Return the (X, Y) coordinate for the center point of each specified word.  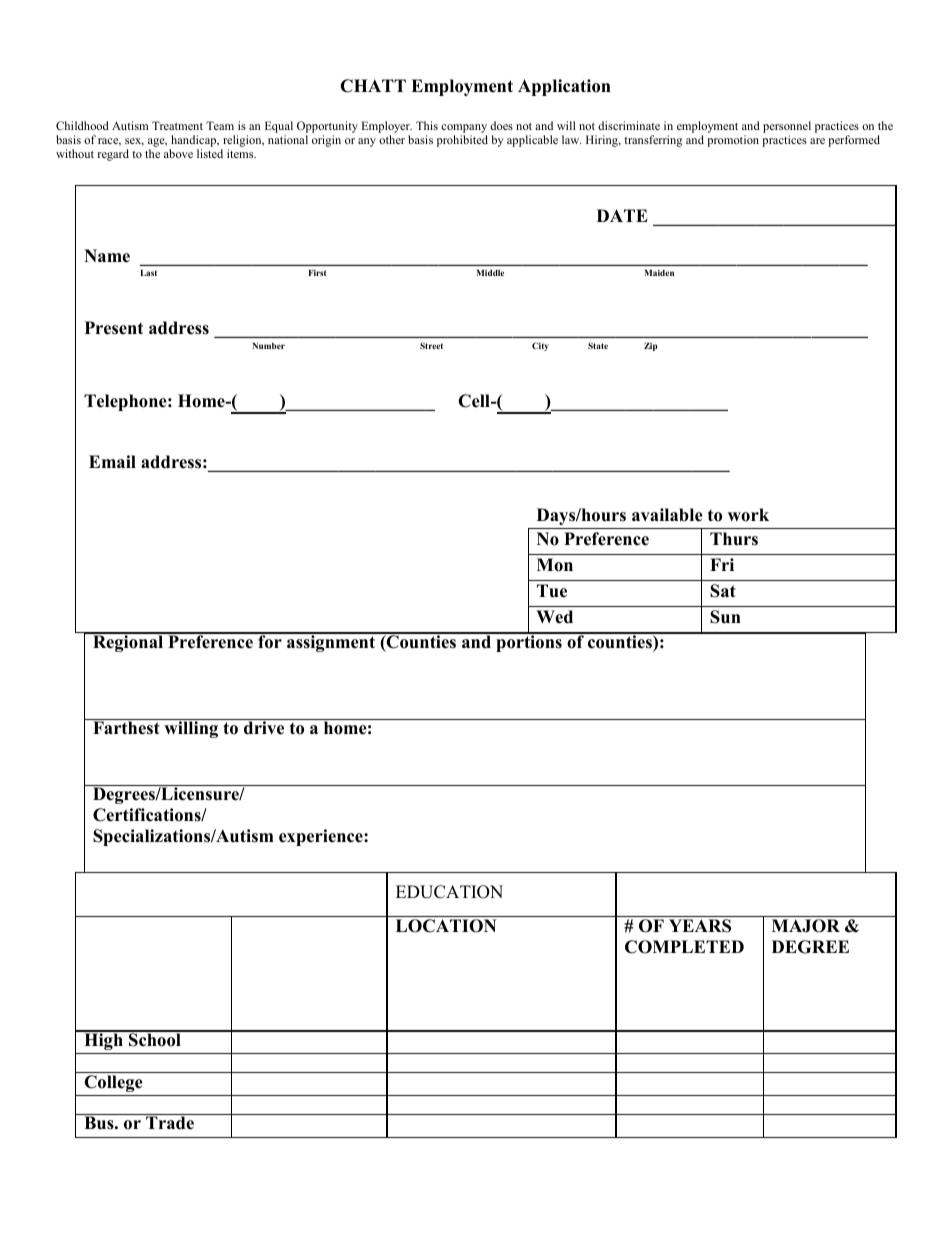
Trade (170, 1123)
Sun (725, 617)
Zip (651, 347)
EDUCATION (449, 892)
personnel (787, 127)
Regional (128, 642)
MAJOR (806, 926)
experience (322, 837)
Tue (552, 591)
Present (114, 328)
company (464, 128)
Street (431, 345)
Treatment (177, 125)
